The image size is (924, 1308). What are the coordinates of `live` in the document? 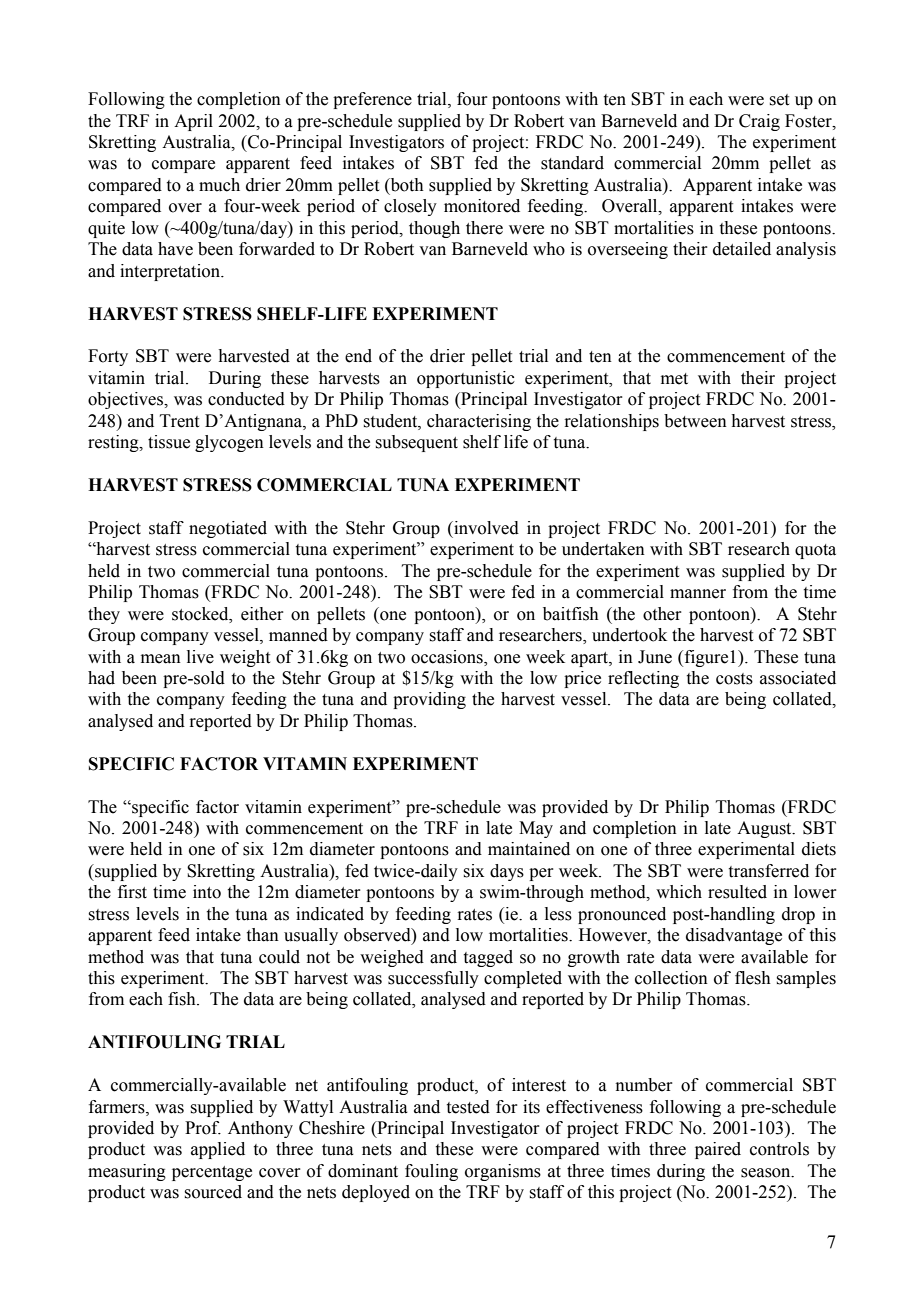 It's located at (200, 657).
